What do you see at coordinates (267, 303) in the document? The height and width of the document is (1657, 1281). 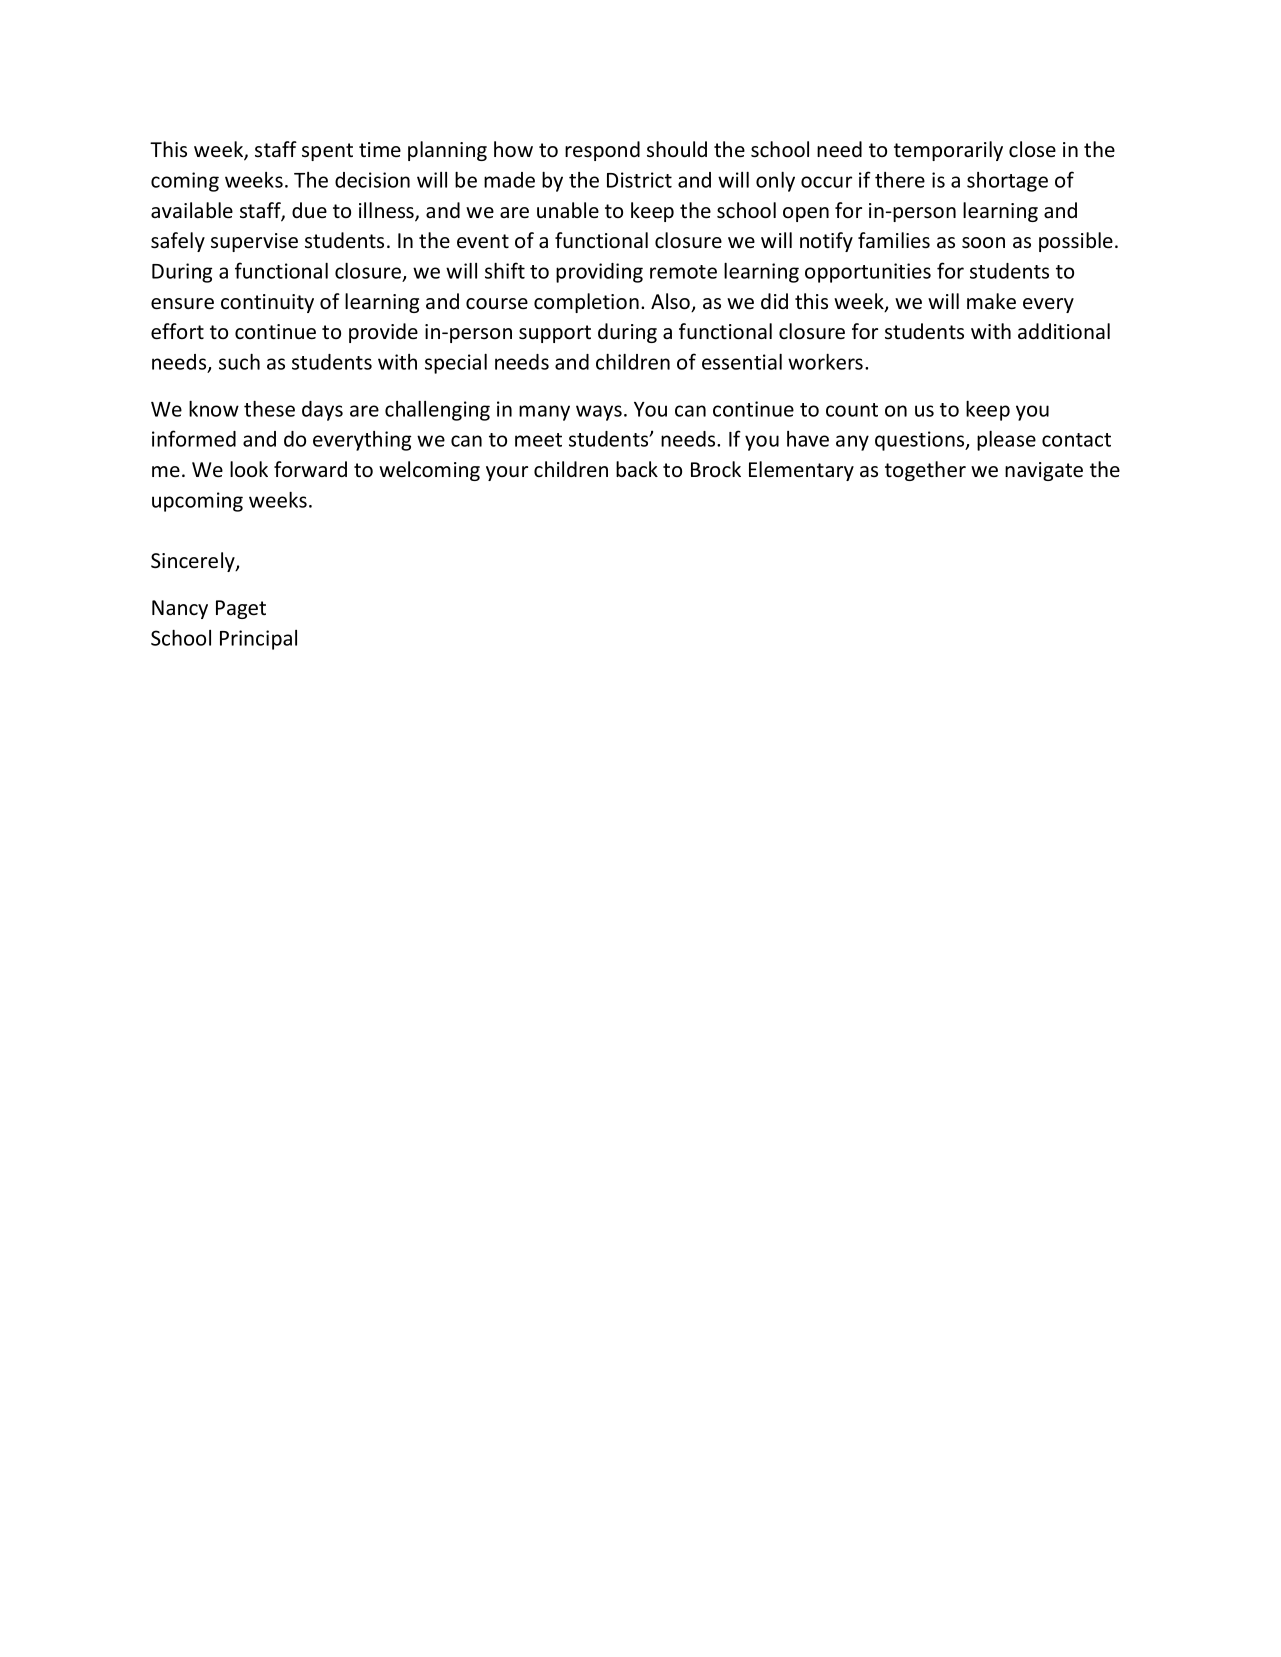 I see `continuity` at bounding box center [267, 303].
